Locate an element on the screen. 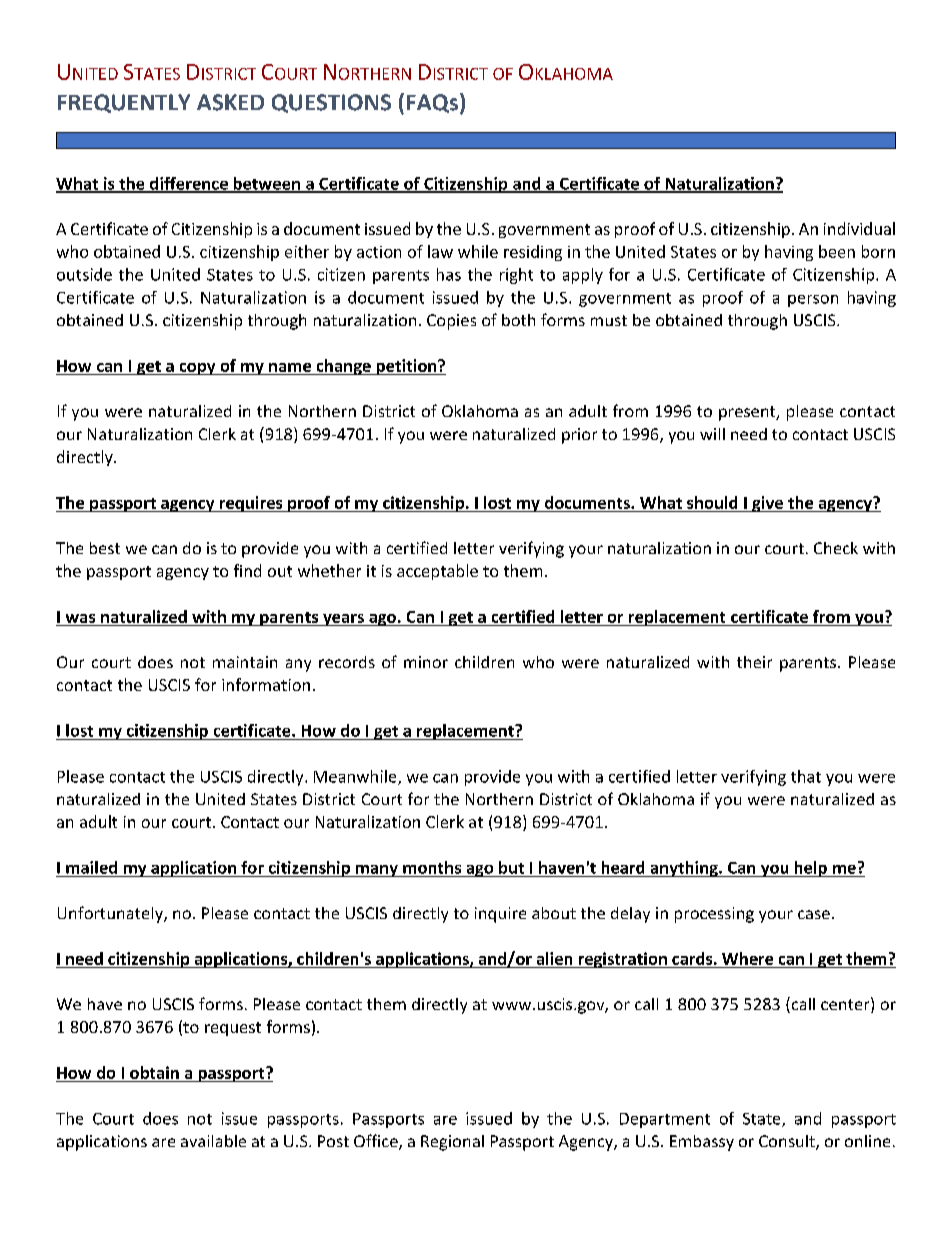  but is located at coordinates (511, 867).
